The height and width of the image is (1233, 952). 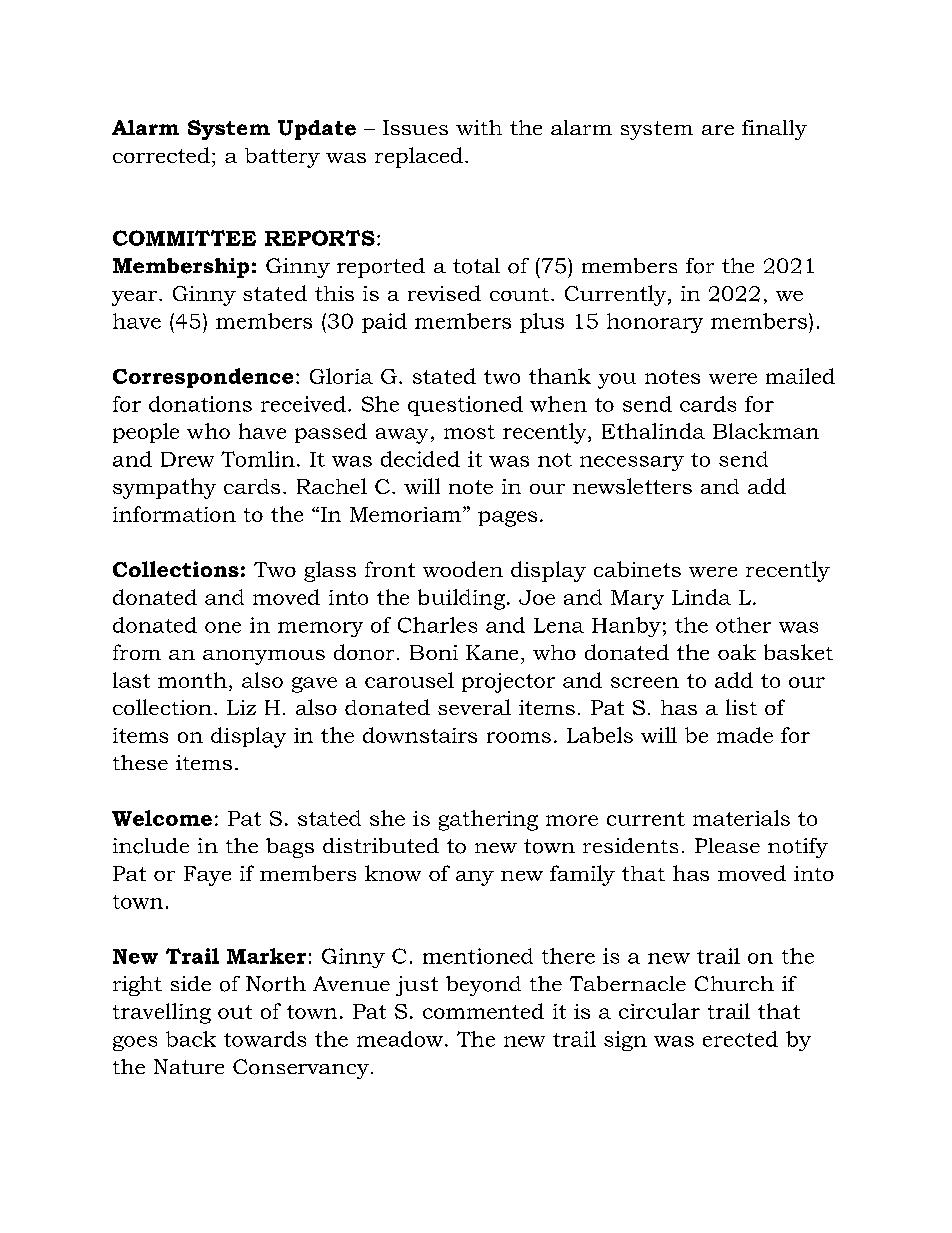 What do you see at coordinates (191, 1039) in the image?
I see `back` at bounding box center [191, 1039].
